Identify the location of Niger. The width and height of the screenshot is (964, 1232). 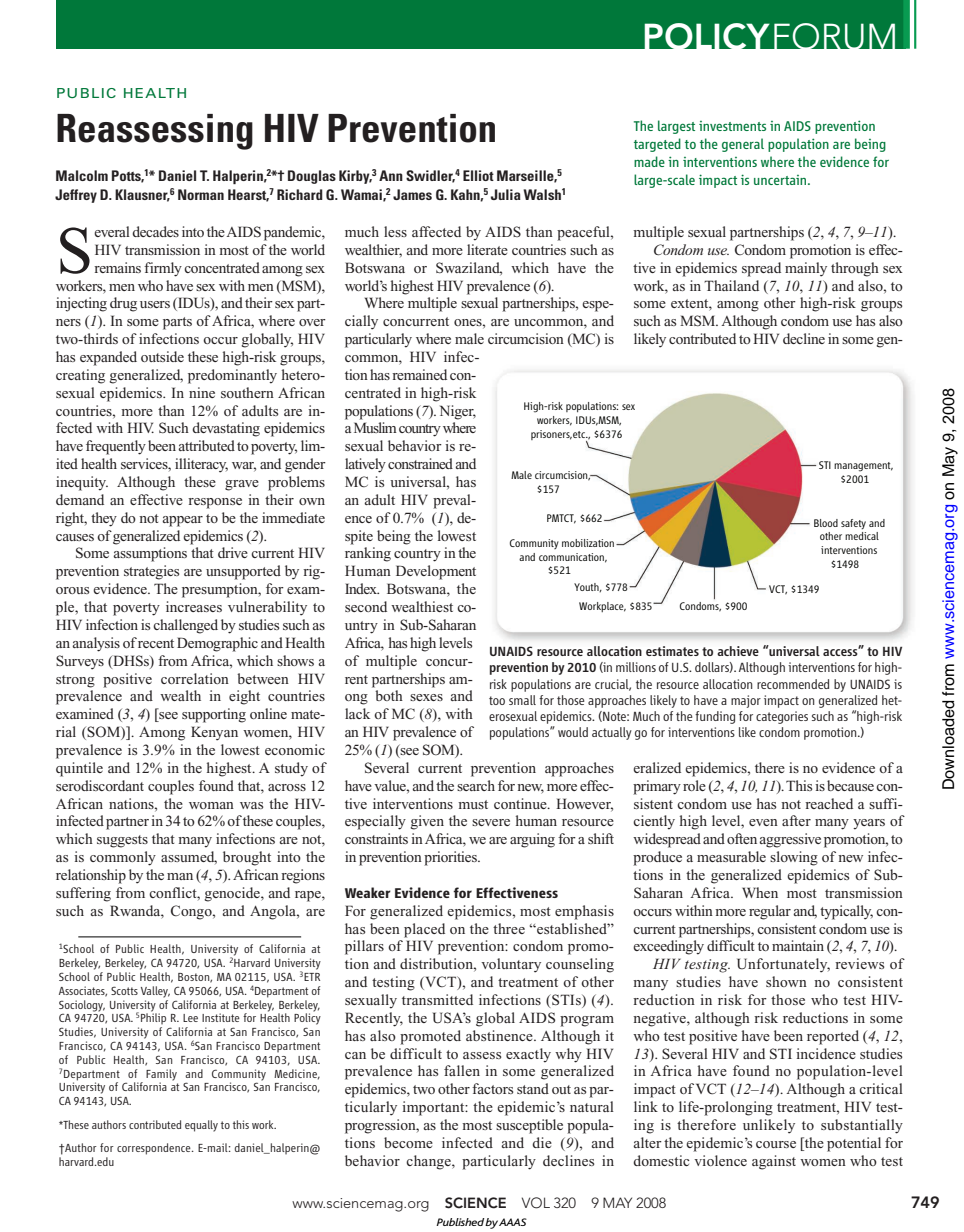
(458, 412).
